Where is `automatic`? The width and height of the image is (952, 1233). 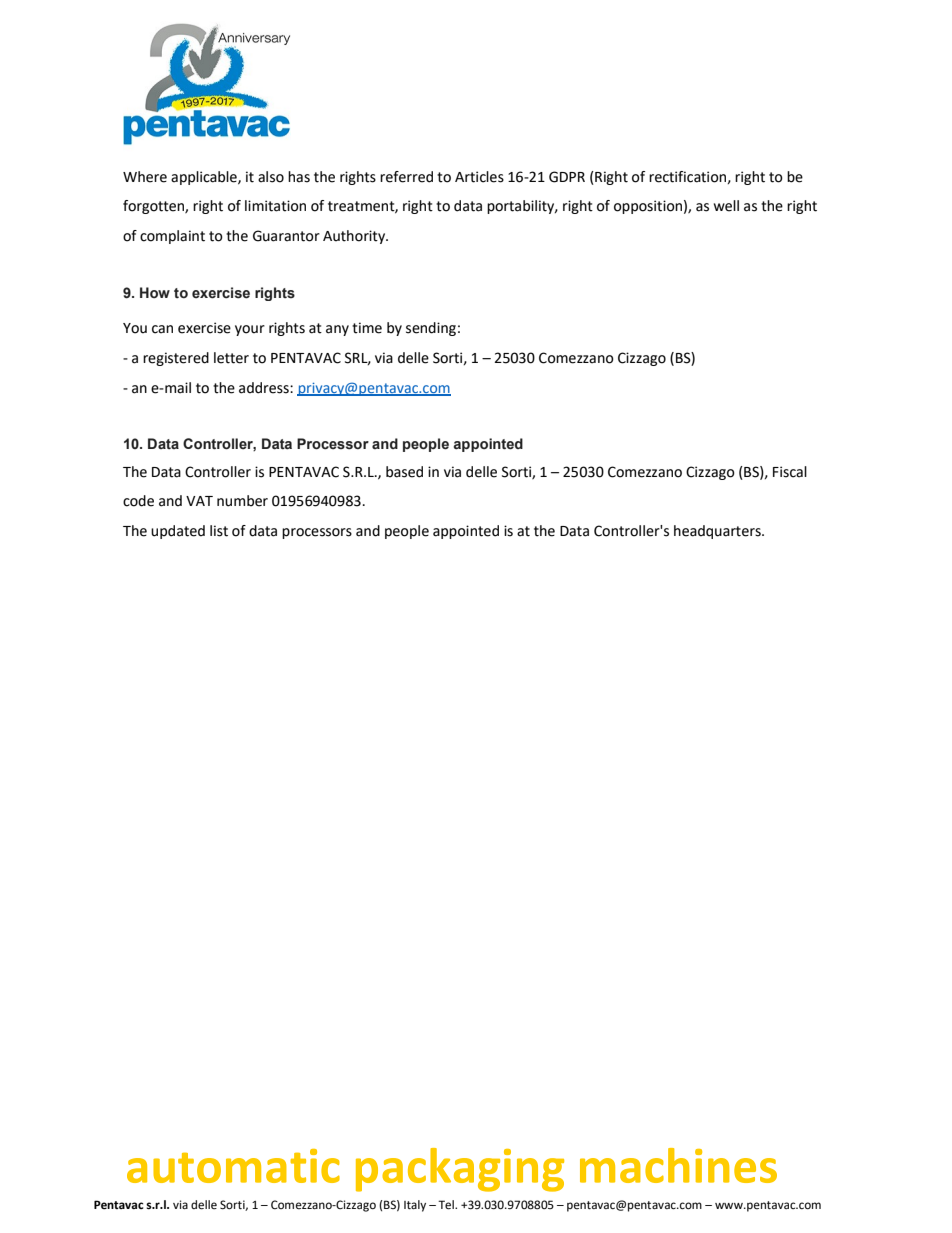 automatic is located at coordinates (233, 1166).
